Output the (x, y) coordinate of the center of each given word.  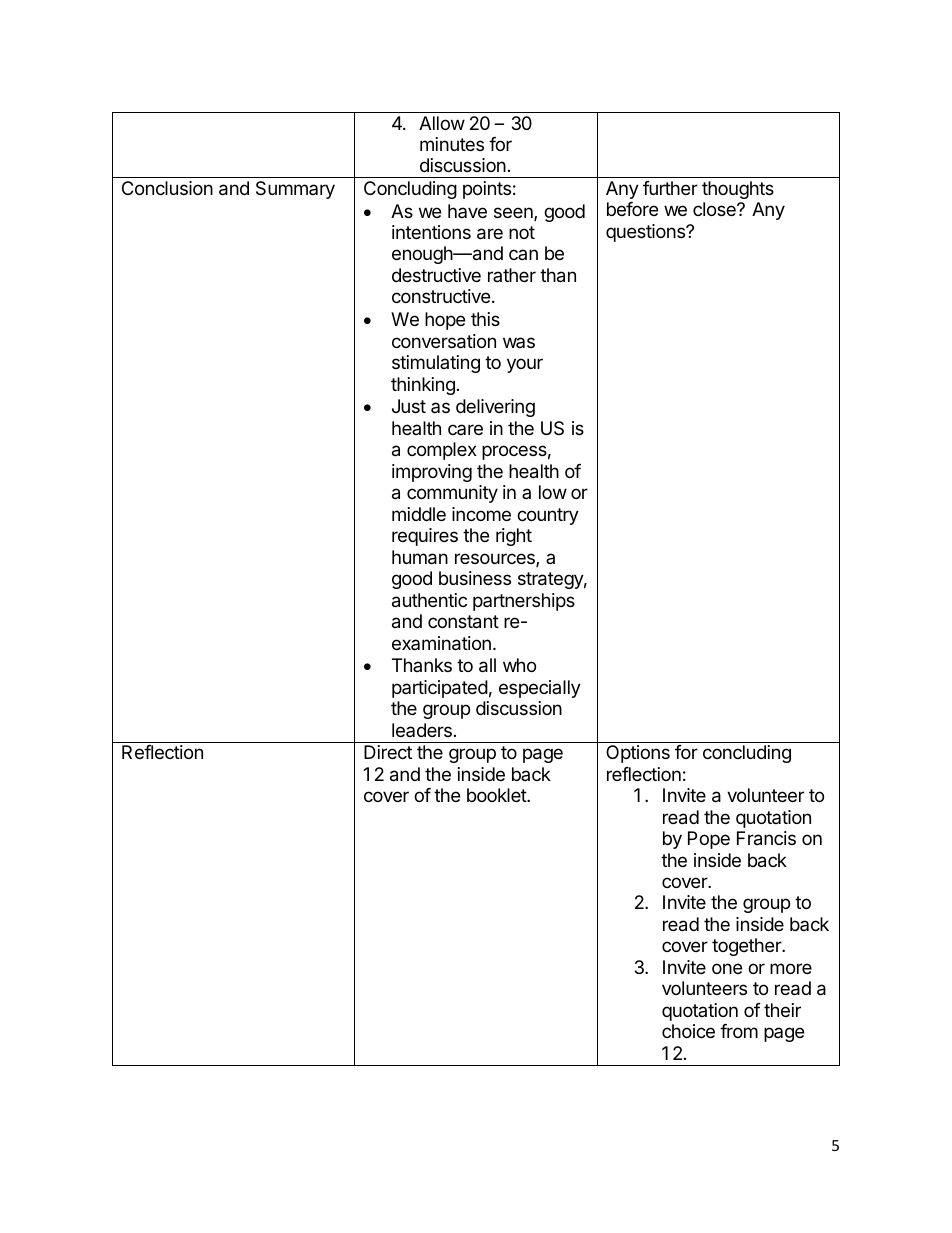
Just (409, 406)
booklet (497, 795)
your (525, 365)
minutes (452, 144)
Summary (295, 190)
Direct (388, 752)
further (670, 188)
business (475, 578)
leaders (422, 730)
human (420, 557)
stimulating (436, 364)
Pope (709, 840)
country (548, 516)
